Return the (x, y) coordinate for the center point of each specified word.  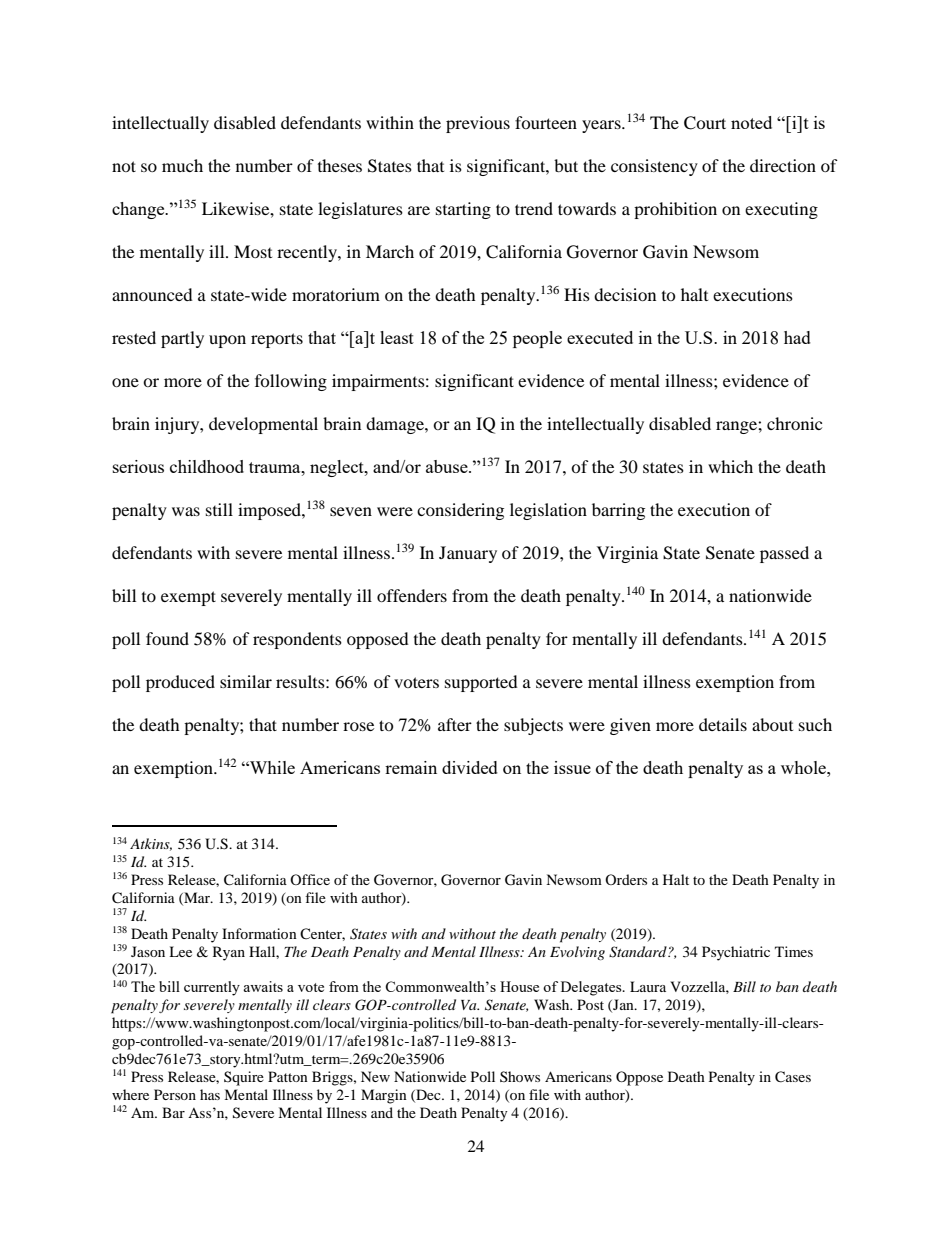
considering (460, 511)
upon (227, 341)
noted (751, 122)
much (182, 165)
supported (481, 683)
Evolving (577, 953)
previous (478, 124)
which (730, 466)
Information (259, 933)
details (723, 724)
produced (180, 683)
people (537, 339)
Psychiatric (736, 953)
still (219, 509)
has (210, 1094)
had (797, 337)
